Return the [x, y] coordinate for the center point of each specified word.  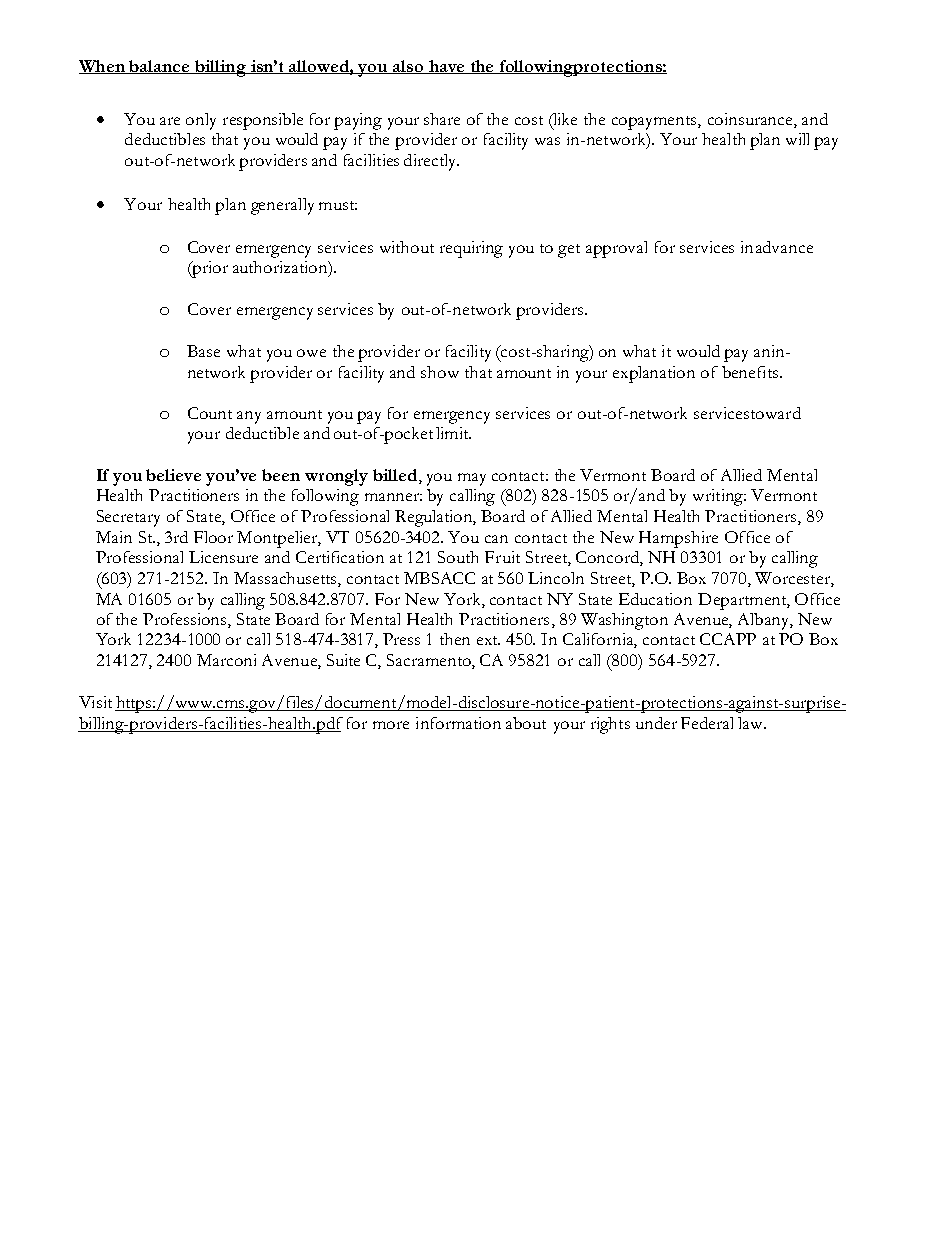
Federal [707, 723]
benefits [750, 372]
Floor [213, 537]
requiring [471, 249]
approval [616, 249]
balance [159, 67]
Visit [95, 702]
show [440, 372]
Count [210, 413]
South [458, 557]
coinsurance [751, 119]
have [447, 67]
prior [209, 269]
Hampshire [678, 539]
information [458, 723]
